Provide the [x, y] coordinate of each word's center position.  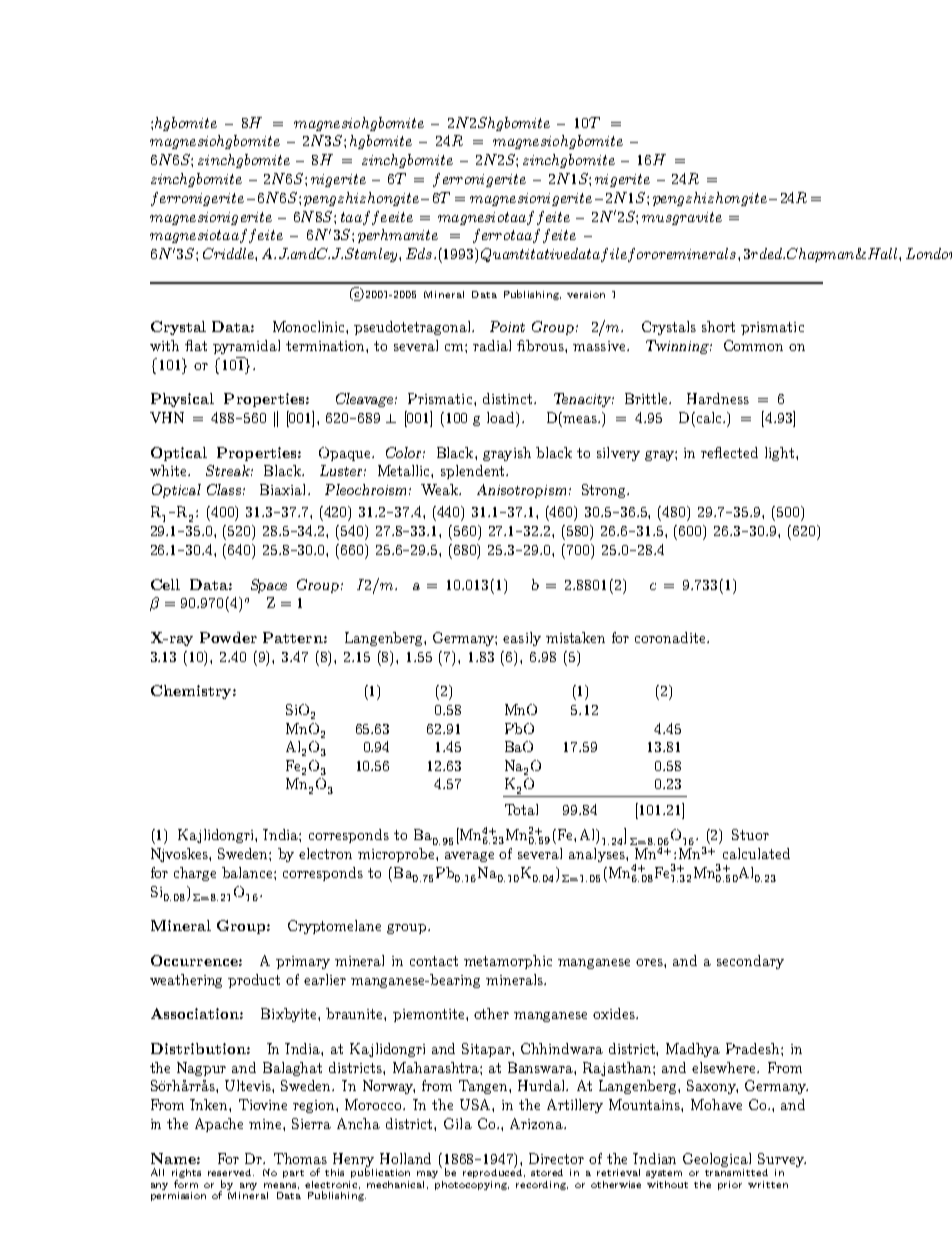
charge [195, 874]
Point [507, 326]
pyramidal [246, 347]
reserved [231, 1172]
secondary [750, 962]
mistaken [575, 637]
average [469, 857]
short [718, 326]
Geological [717, 1160]
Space [269, 586]
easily [522, 639]
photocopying [472, 1185]
